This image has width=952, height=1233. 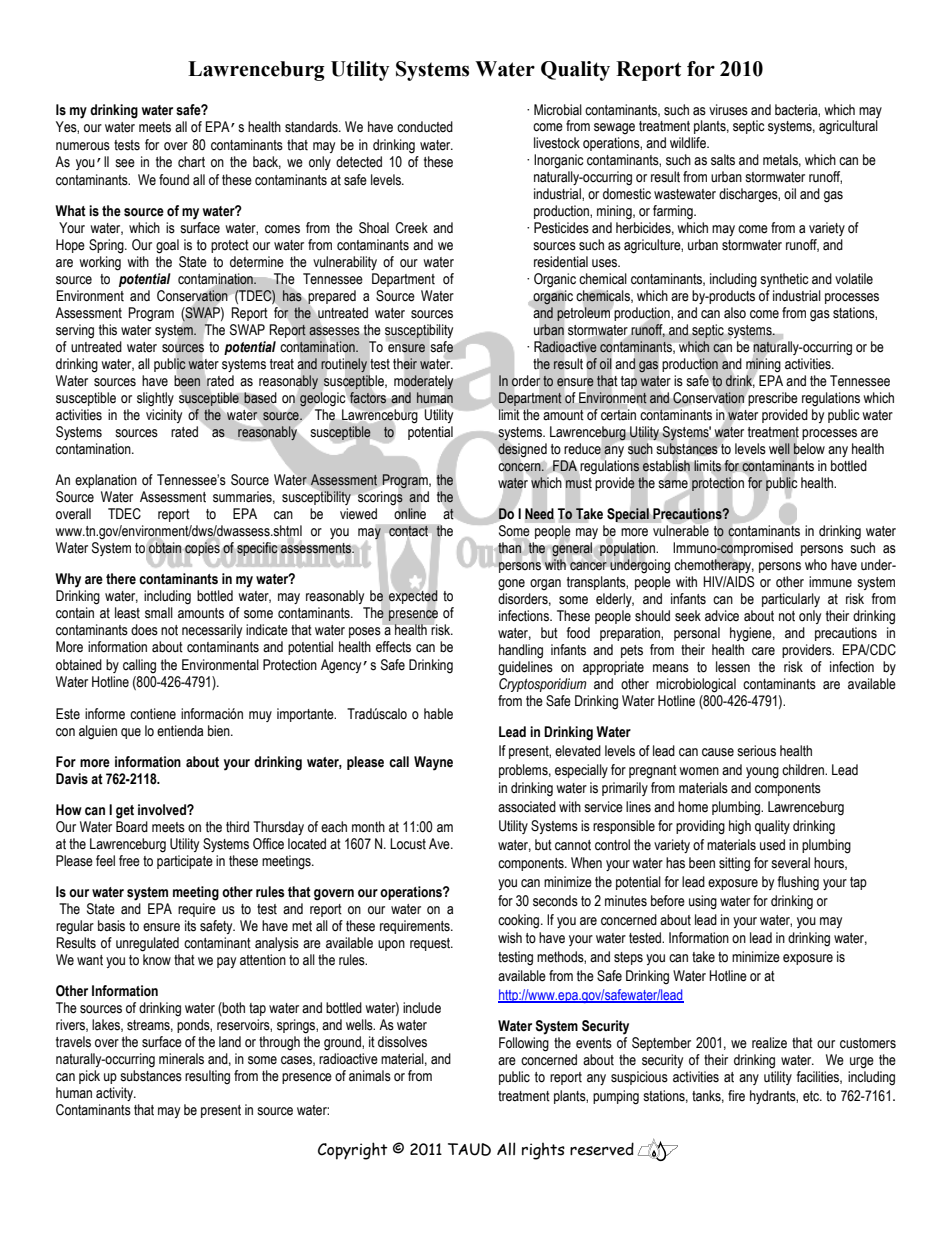 I want to click on also, so click(x=735, y=313).
